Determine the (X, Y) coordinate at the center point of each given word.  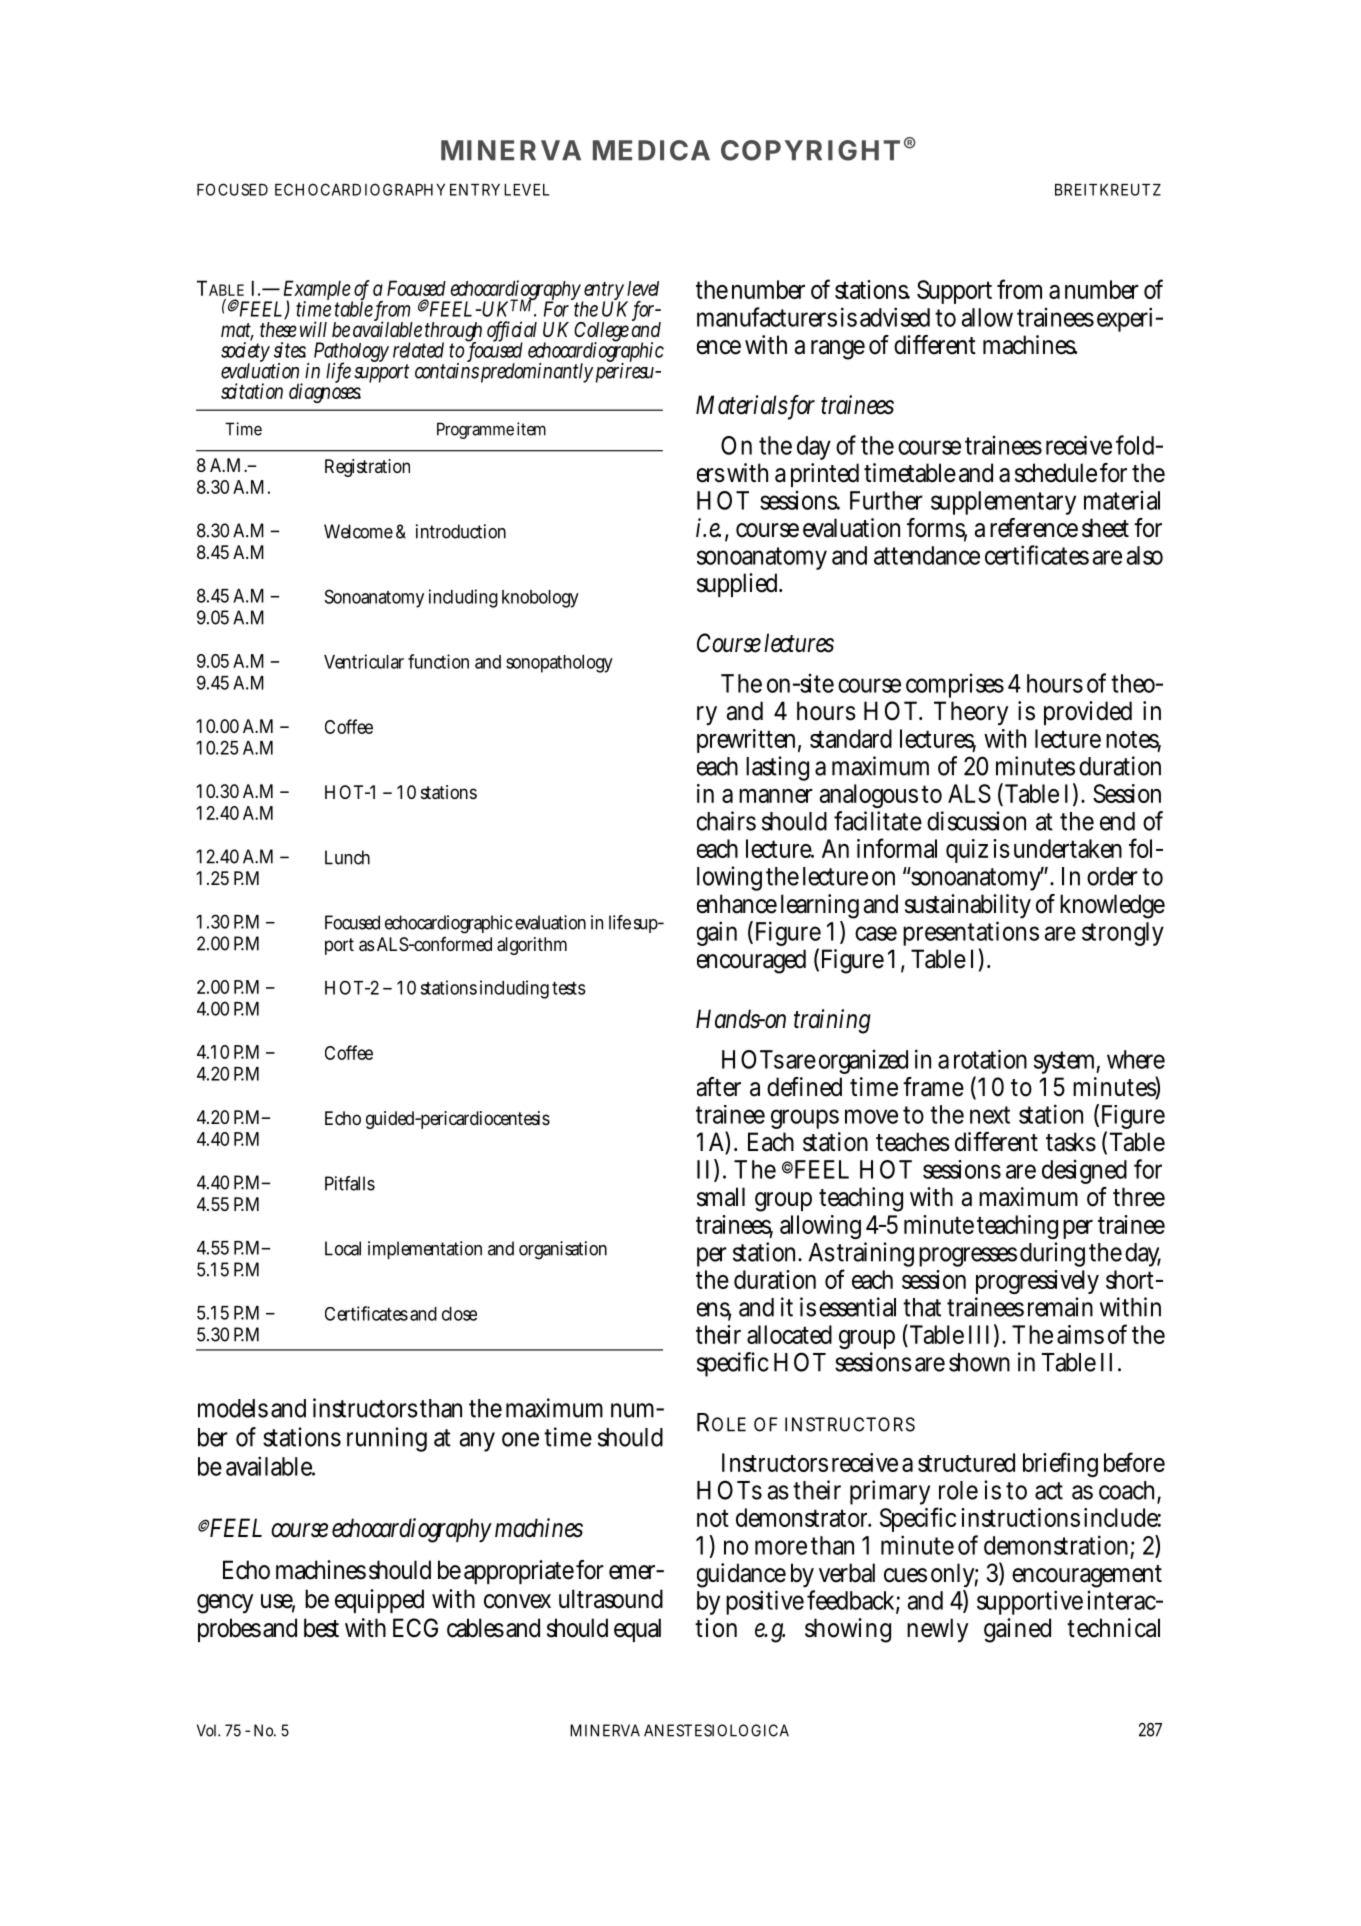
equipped (379, 1601)
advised (895, 317)
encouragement (1087, 1578)
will (313, 329)
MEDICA (651, 150)
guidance (741, 1577)
